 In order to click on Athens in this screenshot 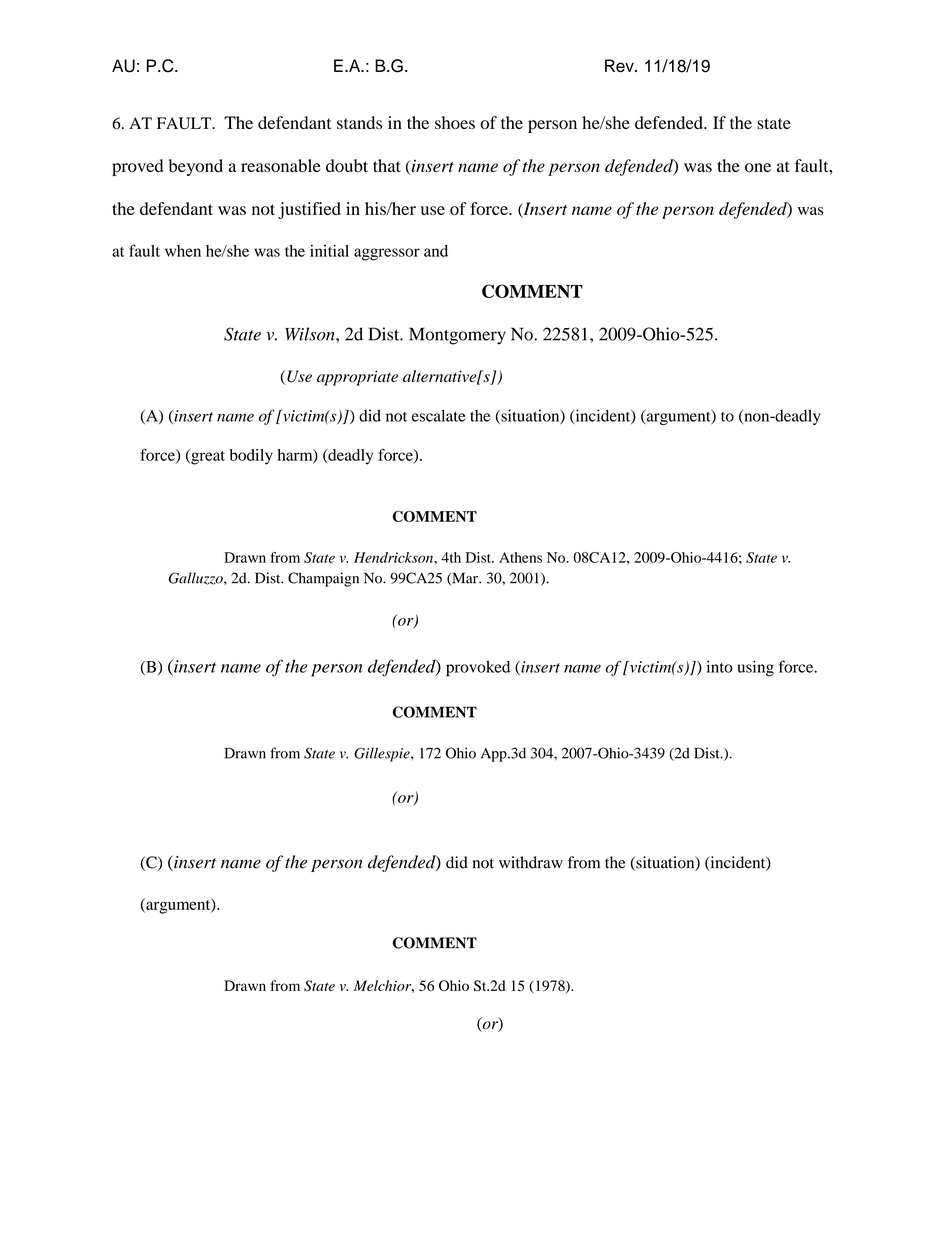, I will do `click(520, 557)`.
